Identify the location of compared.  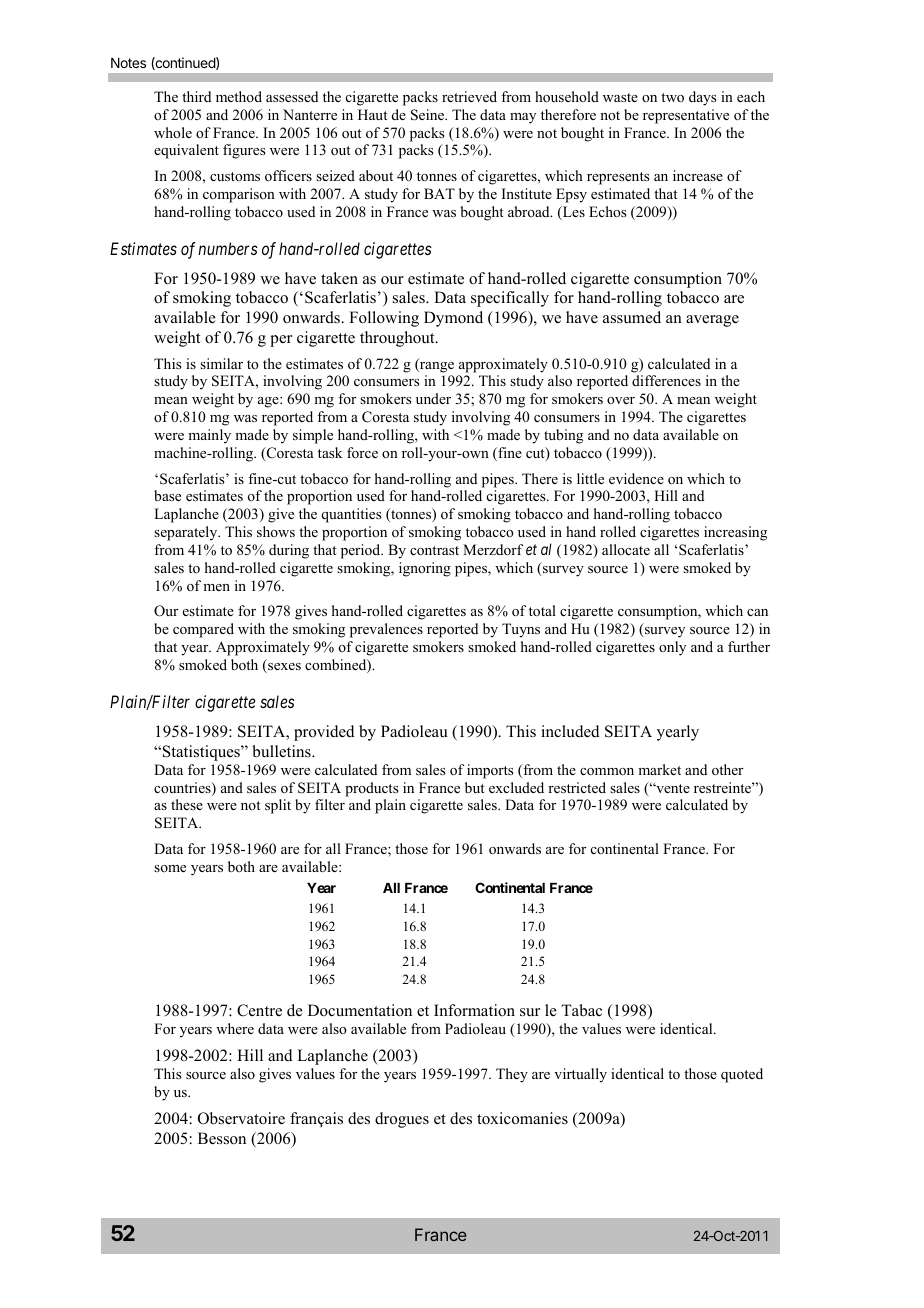
(203, 630).
